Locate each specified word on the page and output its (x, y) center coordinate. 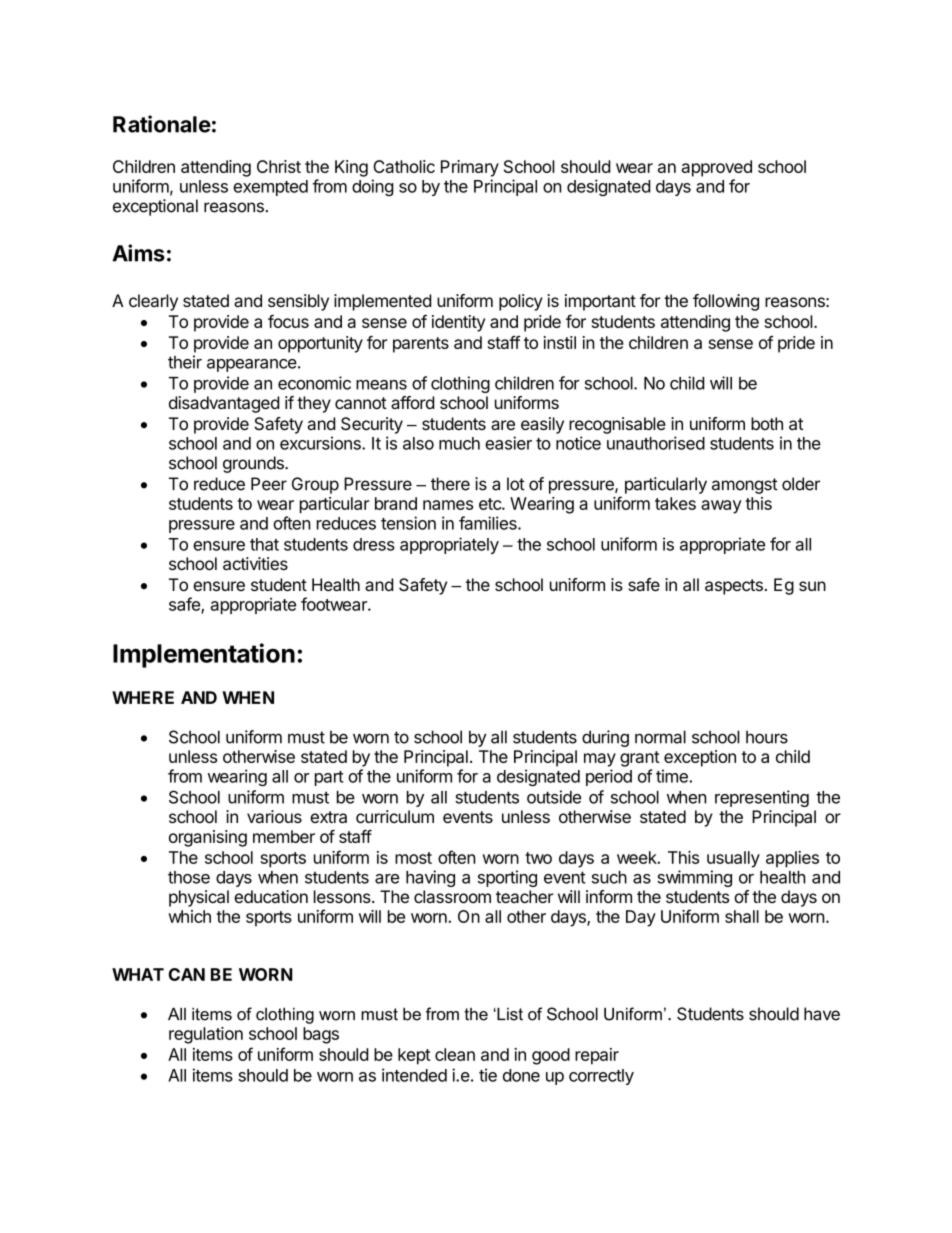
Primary (470, 168)
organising (208, 838)
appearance (252, 365)
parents (421, 345)
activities (255, 563)
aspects (734, 587)
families (489, 523)
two (538, 858)
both (767, 423)
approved (717, 168)
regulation (206, 1035)
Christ (279, 166)
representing (762, 798)
